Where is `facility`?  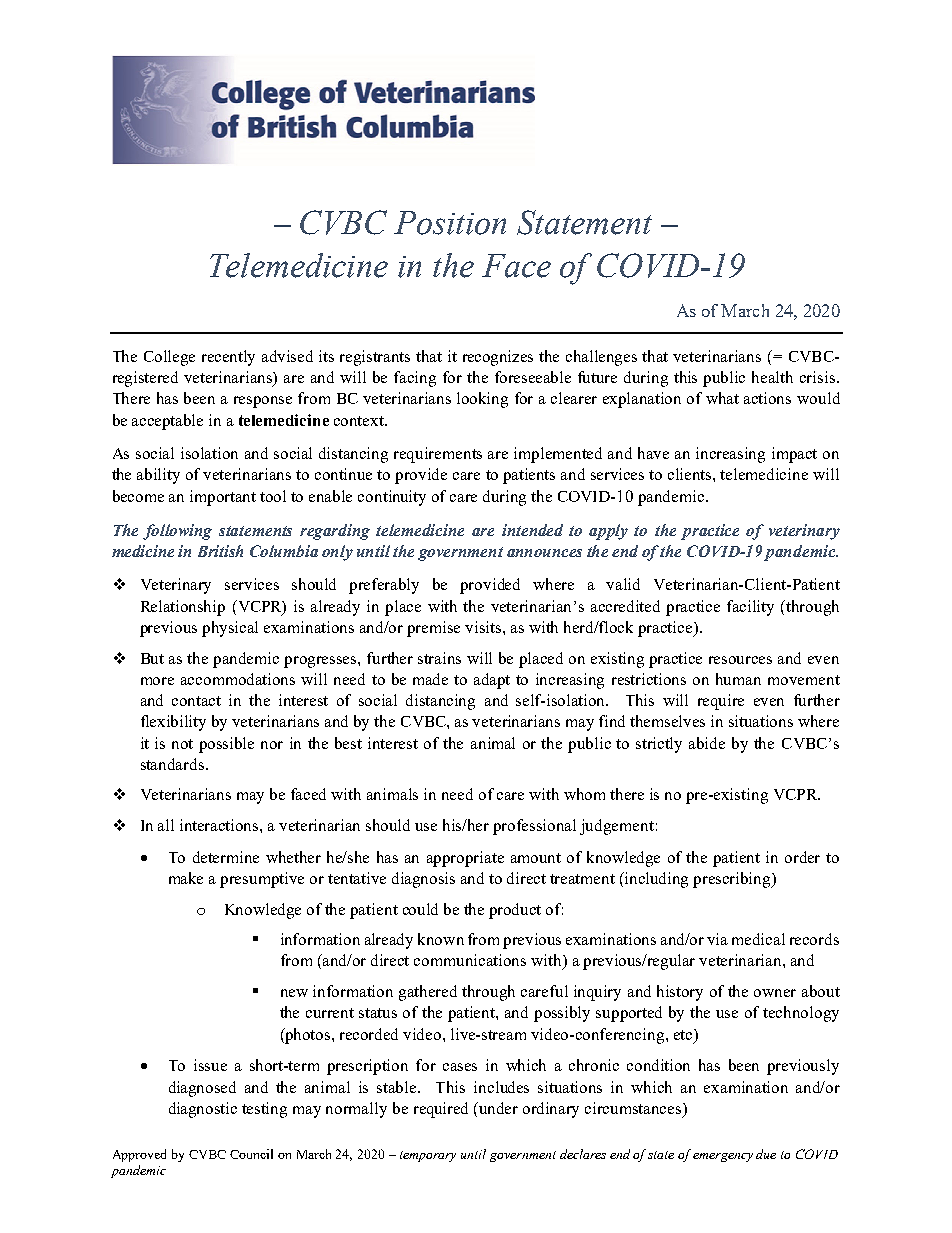 facility is located at coordinates (750, 608).
